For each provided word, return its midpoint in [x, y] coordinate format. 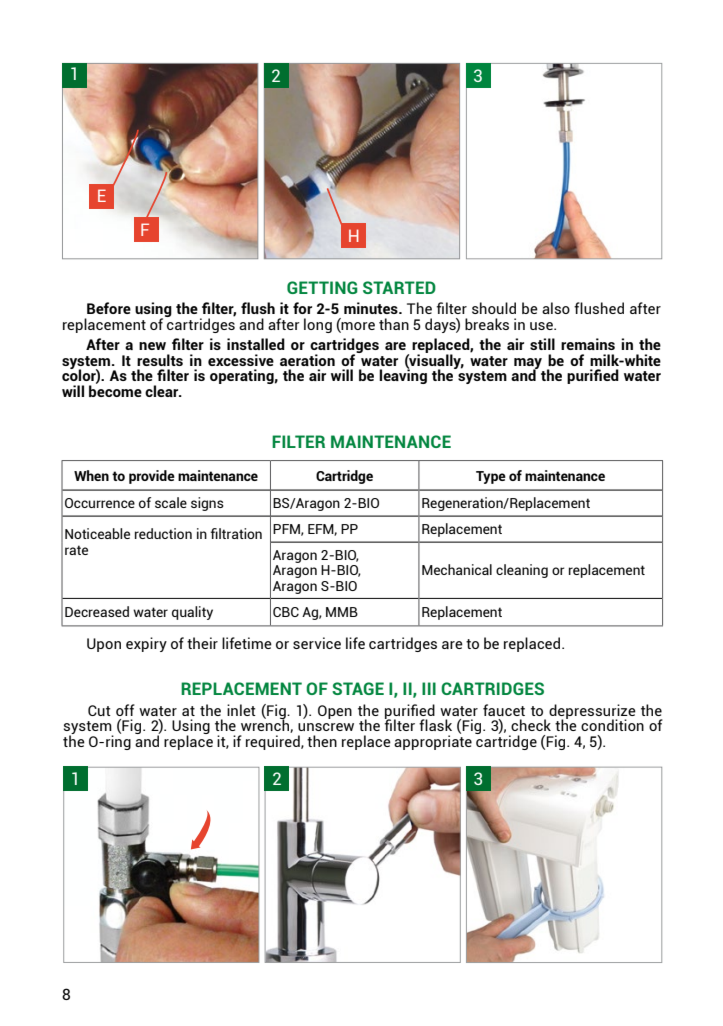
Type [491, 477]
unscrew [326, 727]
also [556, 308]
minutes [372, 308]
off [125, 710]
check [531, 725]
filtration [236, 533]
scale [171, 502]
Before [109, 308]
